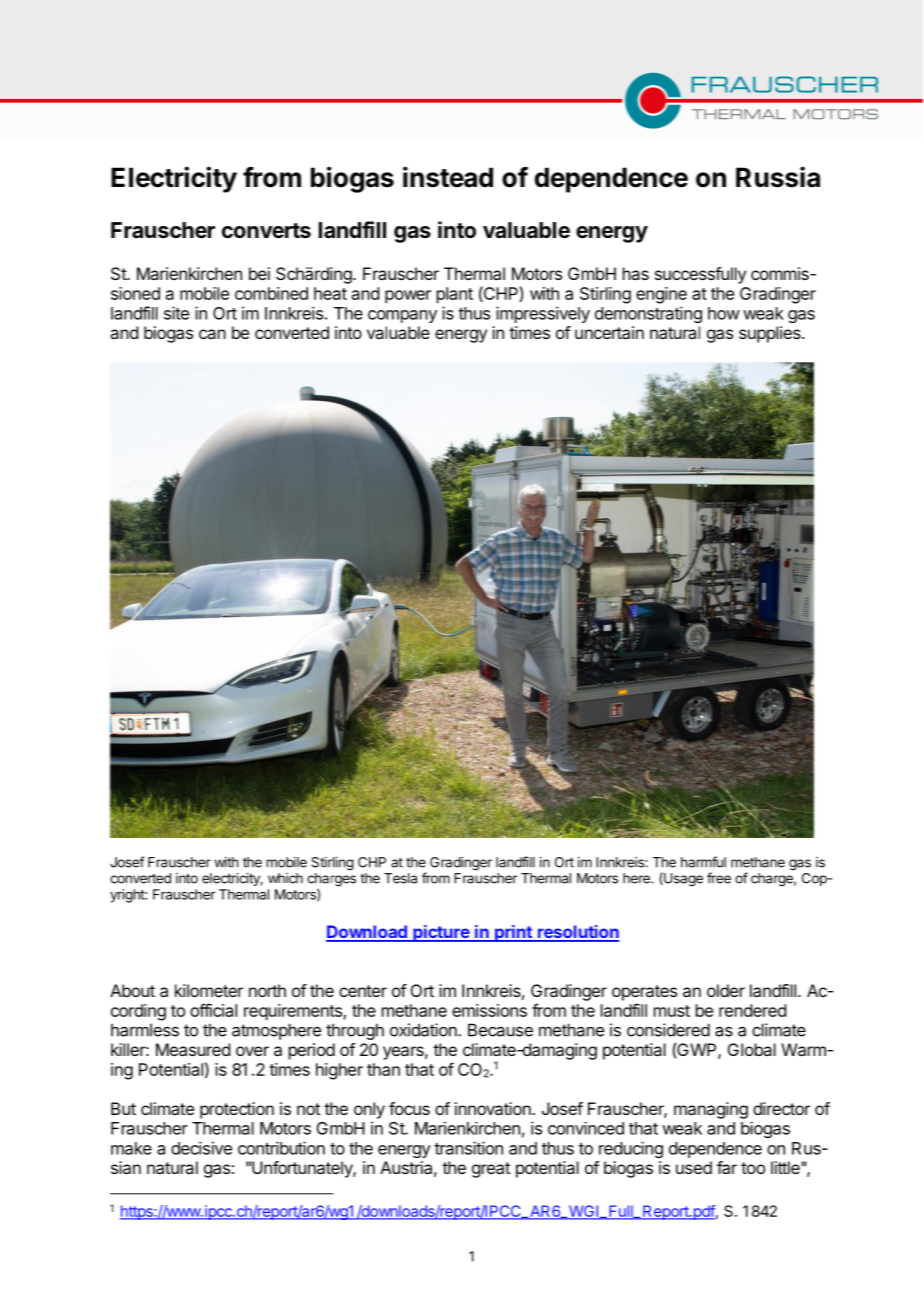 The image size is (924, 1308). Describe the element at coordinates (212, 334) in the screenshot. I see `can` at that location.
